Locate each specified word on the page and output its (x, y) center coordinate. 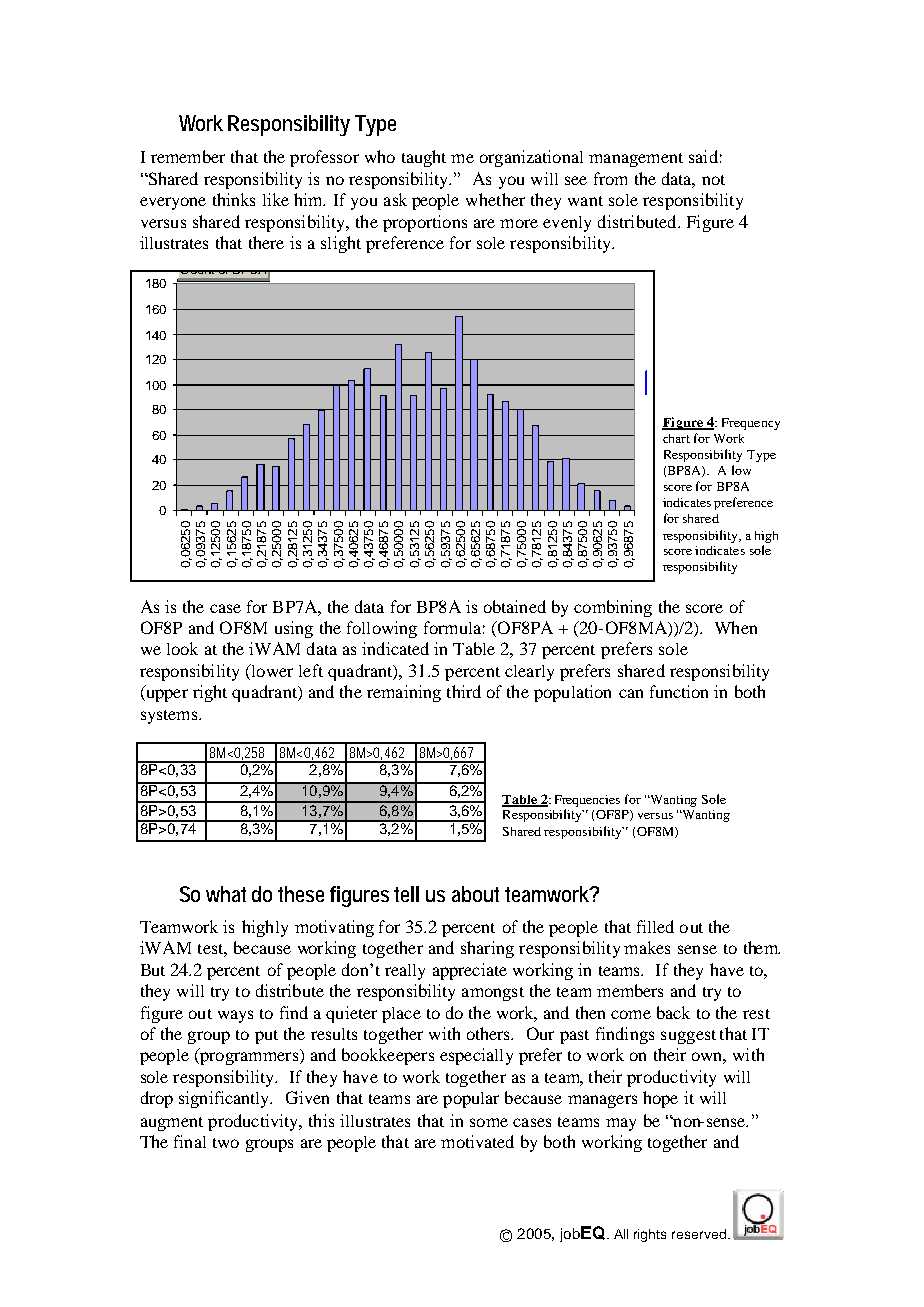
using (294, 629)
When (736, 627)
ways (235, 1016)
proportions (425, 223)
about (475, 894)
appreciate (470, 971)
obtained (515, 606)
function (679, 691)
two (226, 1143)
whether (495, 199)
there (266, 242)
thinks (234, 199)
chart (676, 438)
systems (170, 717)
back (673, 1012)
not (713, 180)
